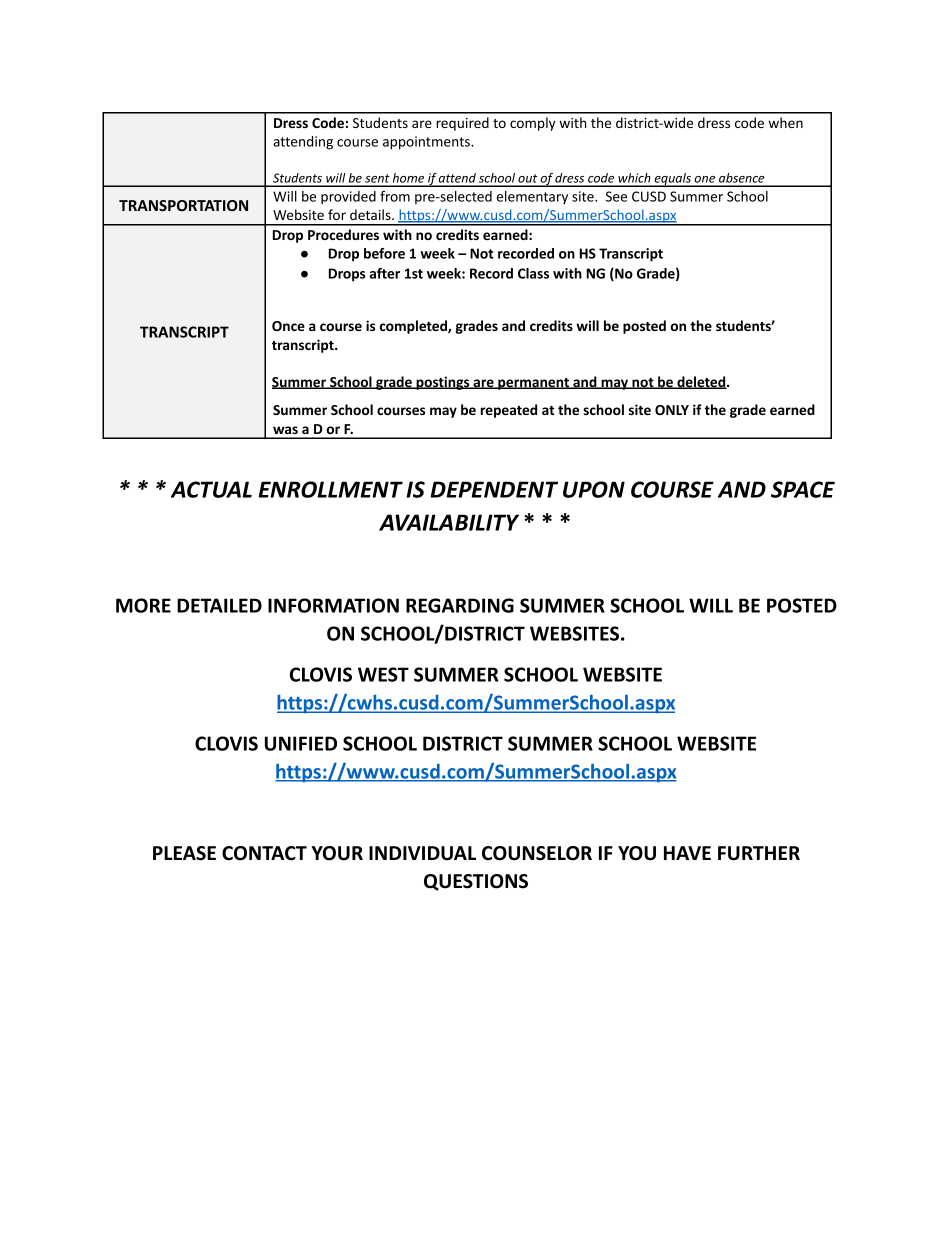 The image size is (952, 1233). What do you see at coordinates (759, 853) in the screenshot?
I see `FURTHER` at bounding box center [759, 853].
